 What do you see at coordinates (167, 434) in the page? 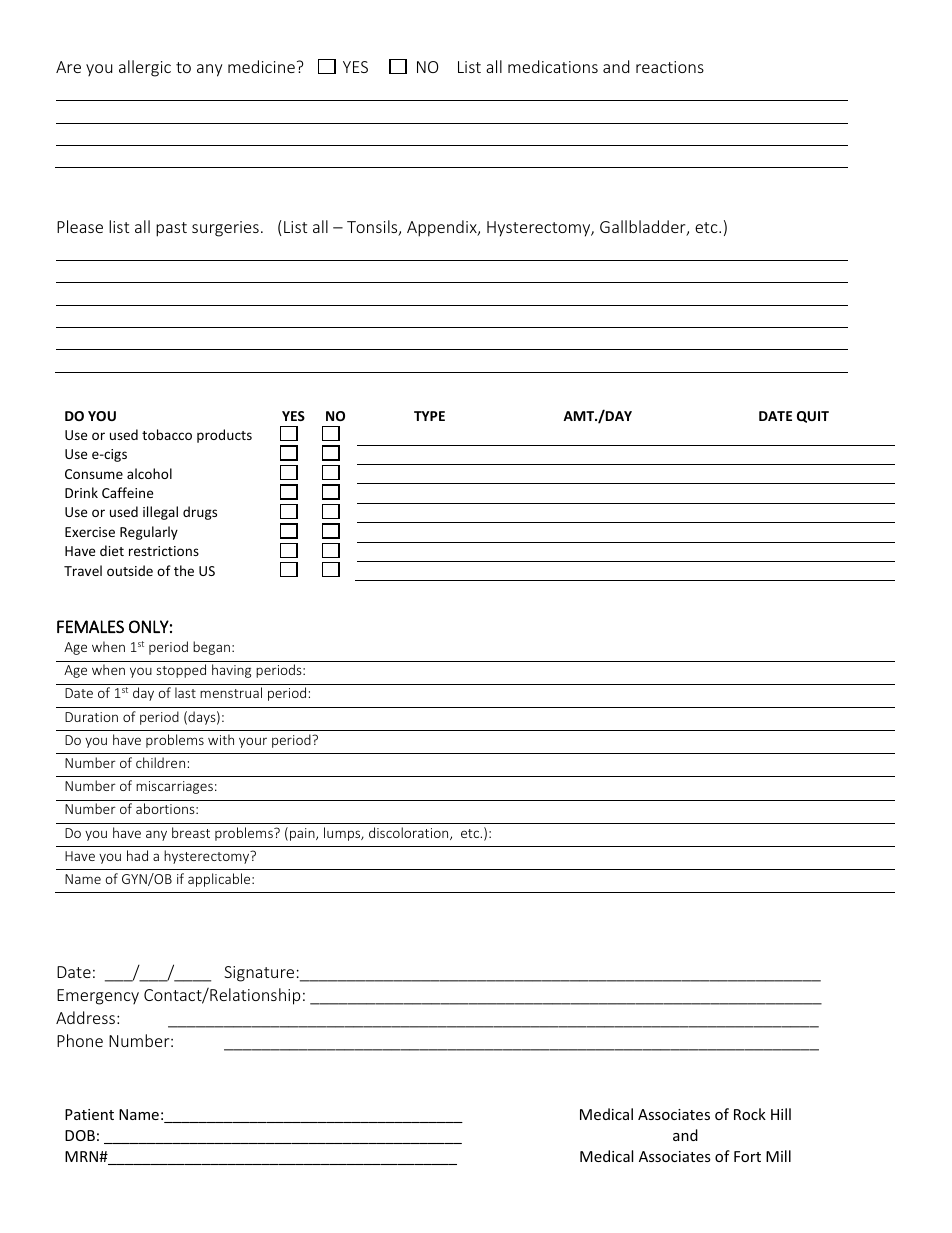
I see `tobacco` at bounding box center [167, 434].
